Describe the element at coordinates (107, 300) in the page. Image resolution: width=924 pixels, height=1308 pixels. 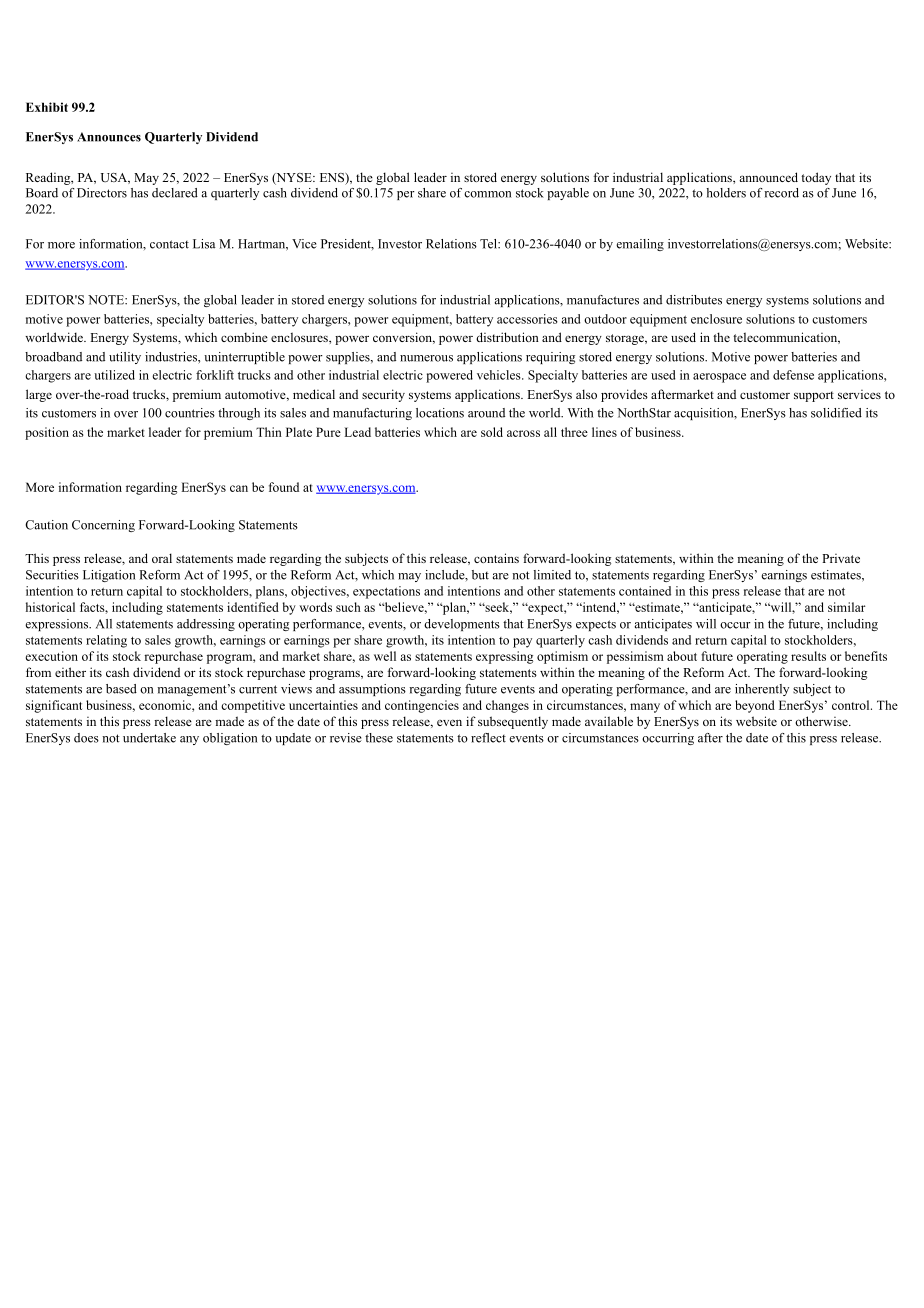
I see `NOTE` at that location.
